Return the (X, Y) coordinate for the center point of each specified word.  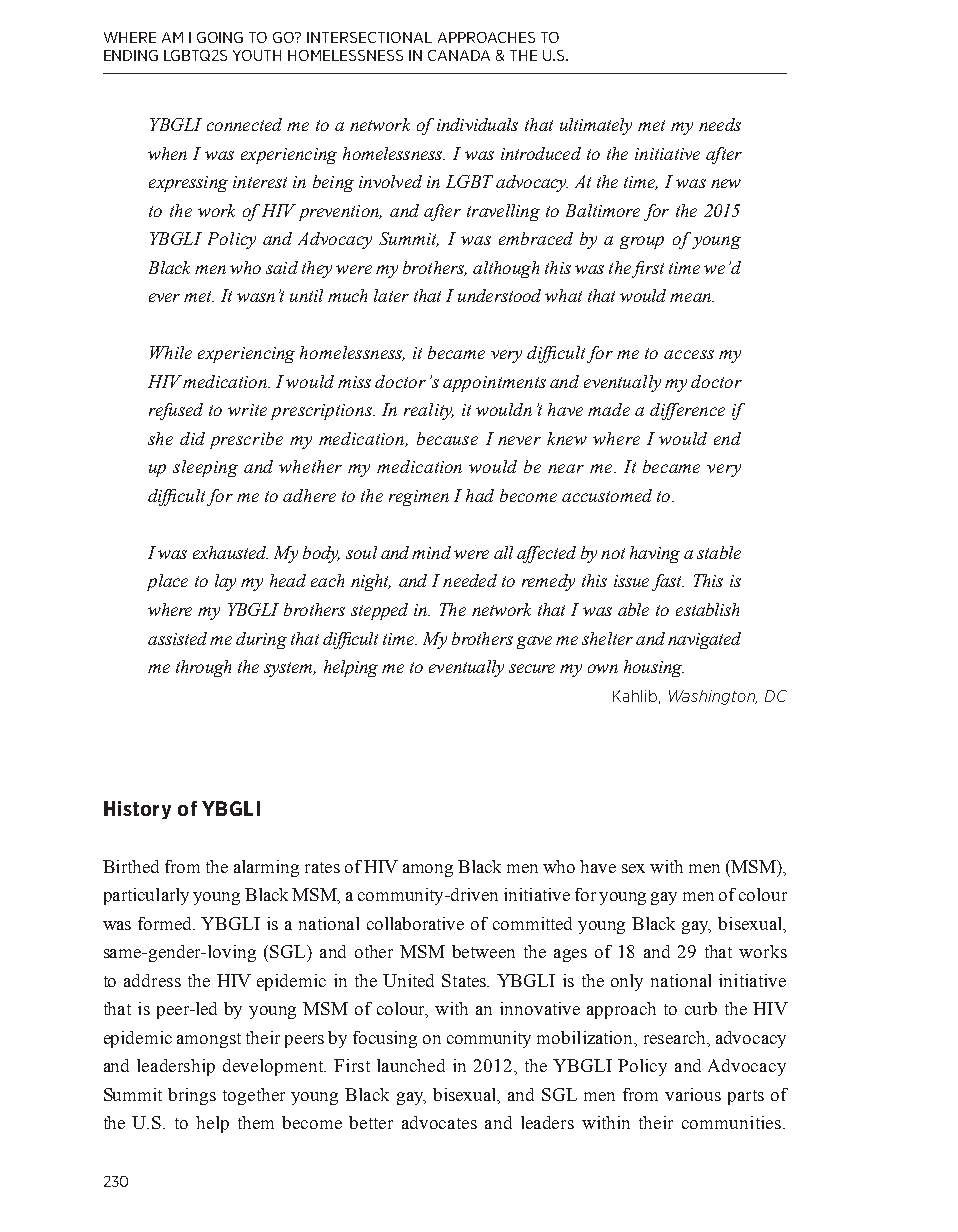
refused (176, 411)
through (203, 668)
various (693, 1094)
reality (429, 411)
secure (532, 668)
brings (192, 1096)
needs (720, 124)
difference (687, 411)
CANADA (459, 55)
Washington (713, 697)
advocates (439, 1122)
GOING (220, 37)
